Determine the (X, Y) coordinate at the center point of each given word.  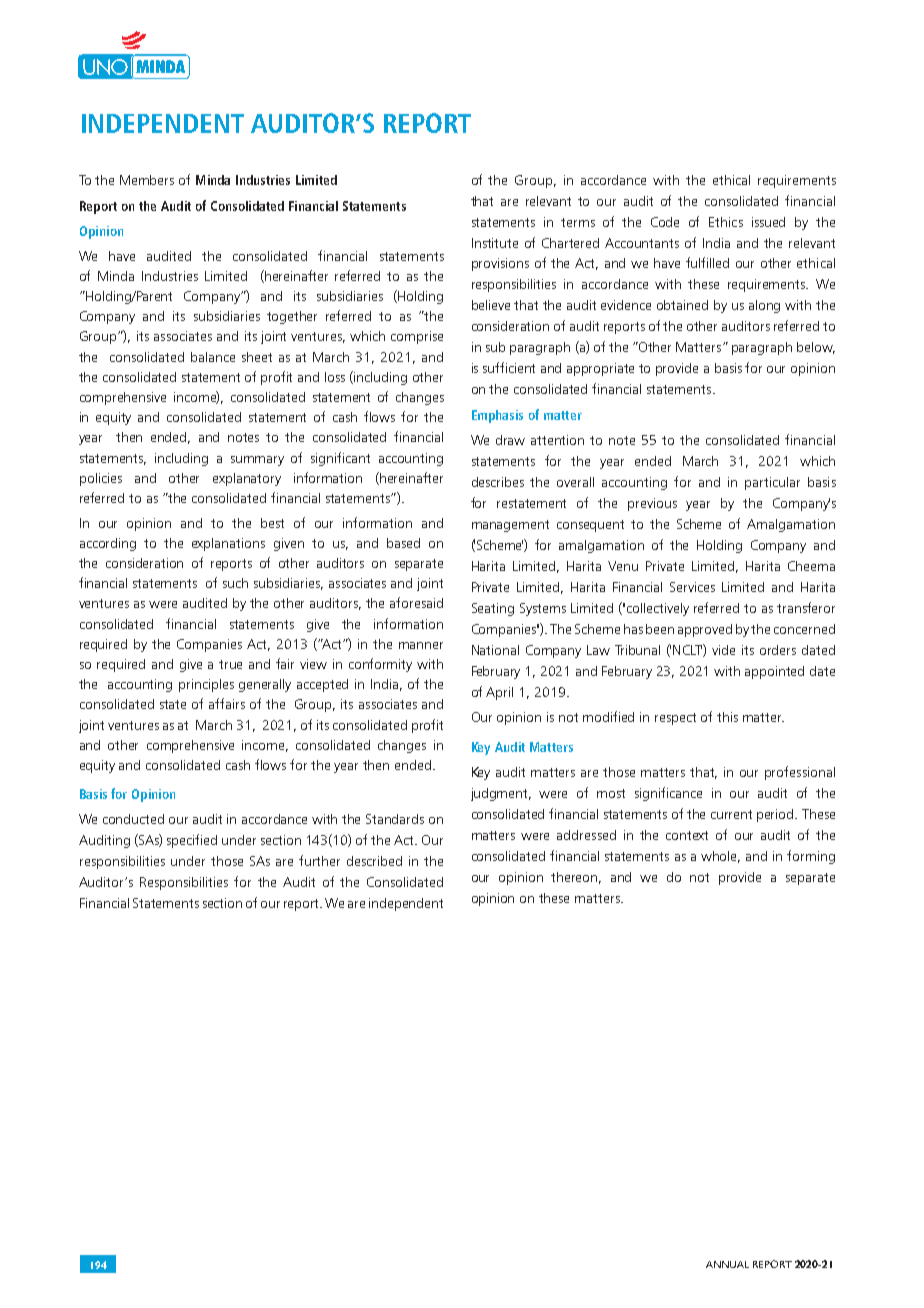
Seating (493, 609)
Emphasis (497, 416)
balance (213, 357)
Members (147, 180)
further (319, 860)
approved (705, 630)
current (731, 814)
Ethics (726, 222)
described (374, 861)
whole (720, 857)
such (235, 583)
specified (192, 841)
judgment (501, 794)
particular (772, 483)
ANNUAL (727, 1264)
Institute (495, 243)
